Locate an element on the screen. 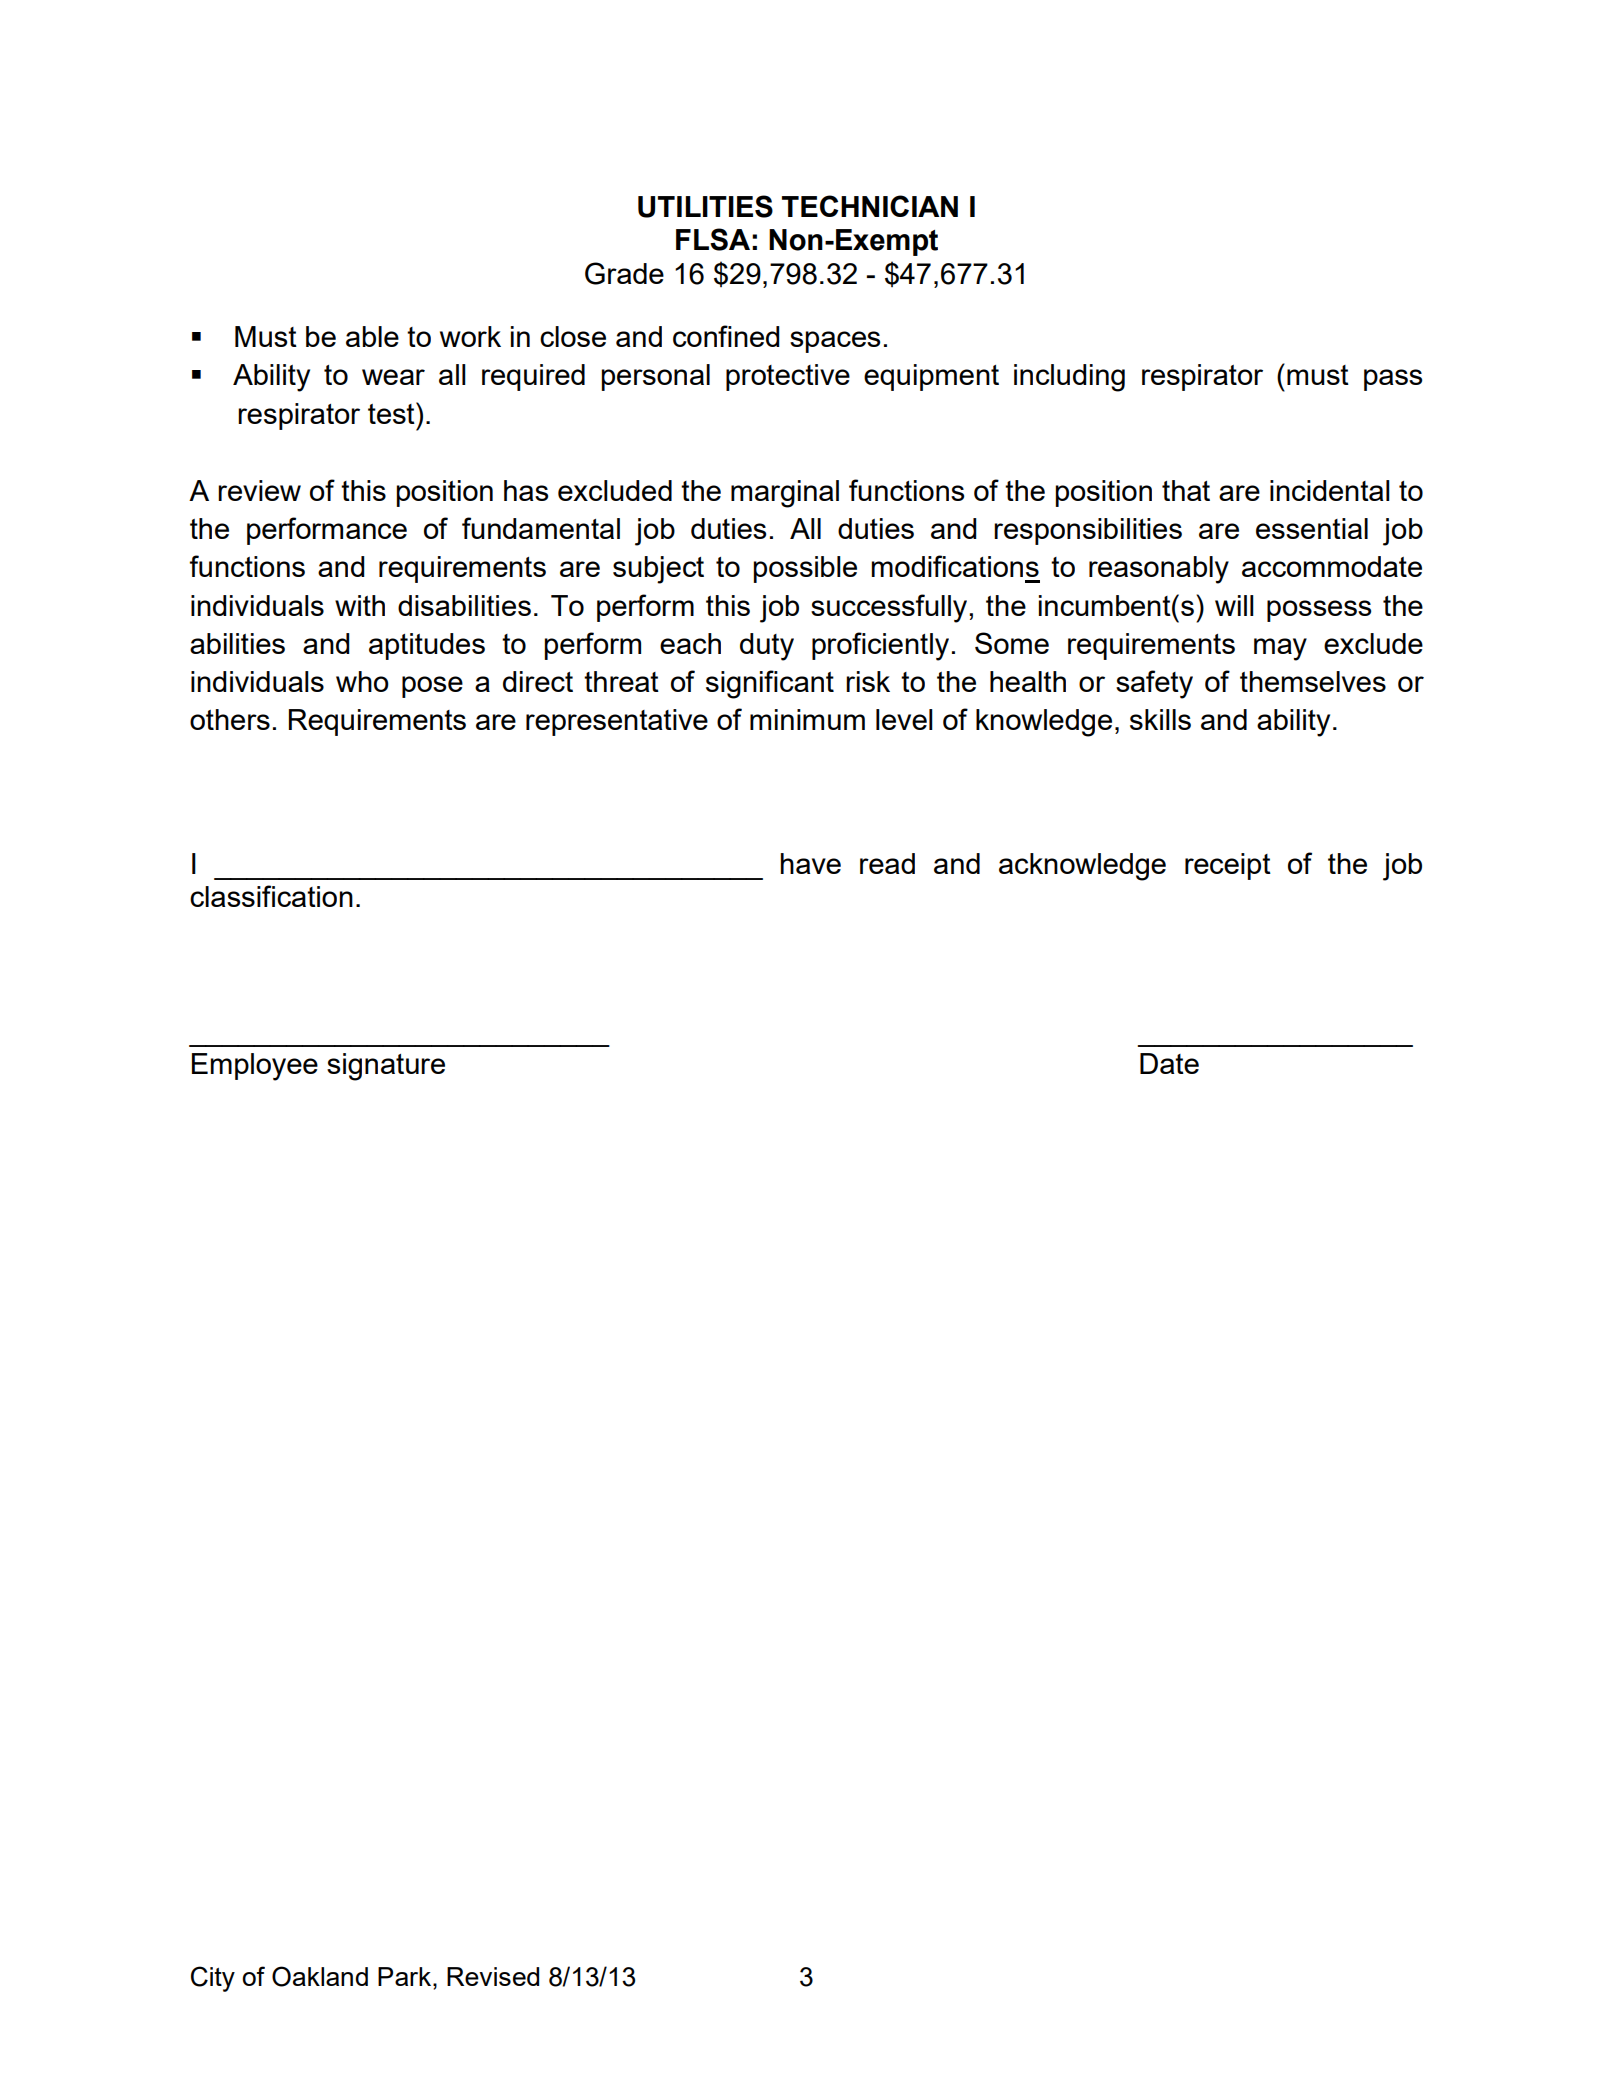 Image resolution: width=1613 pixels, height=2087 pixels. Revised is located at coordinates (493, 1976).
